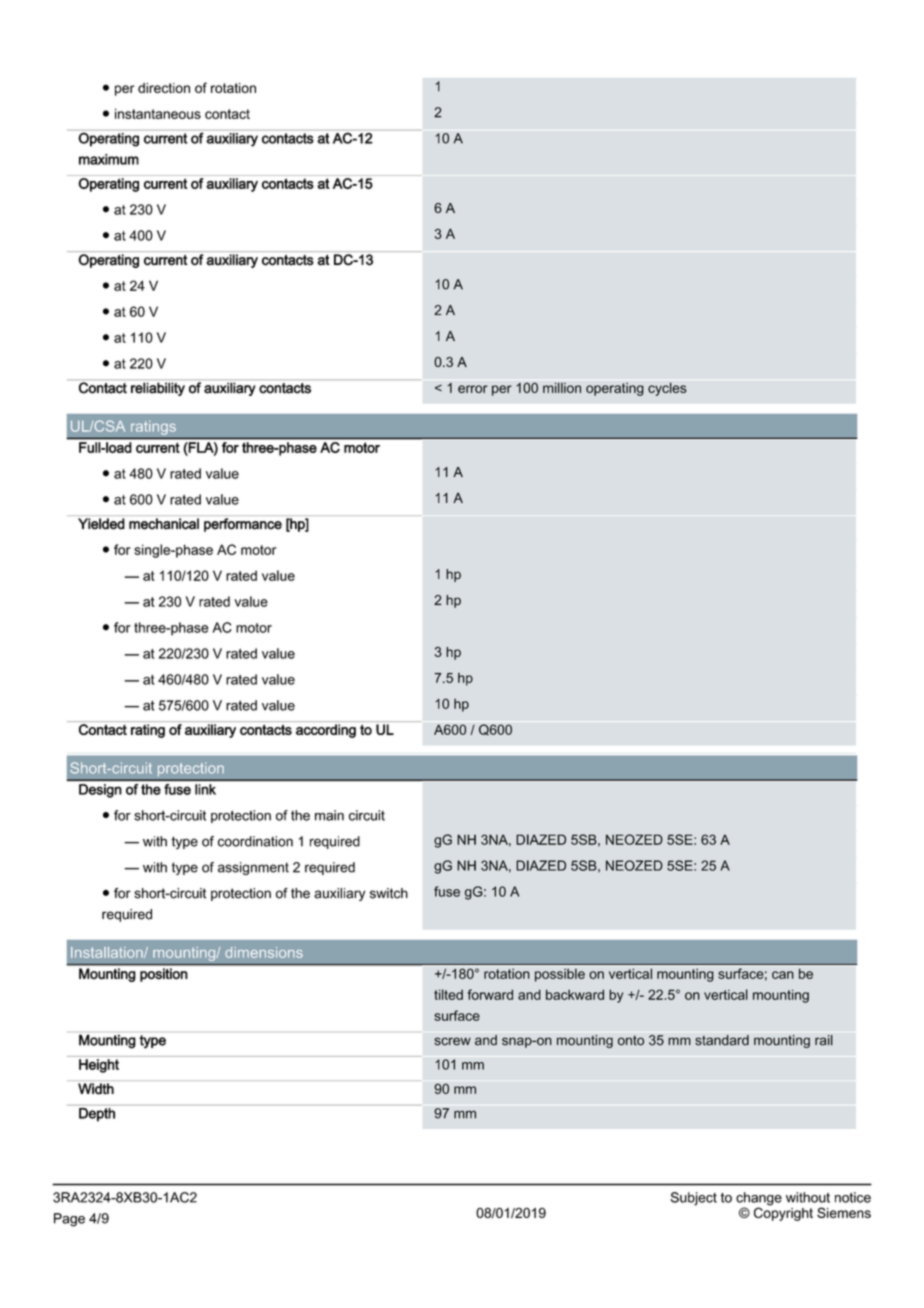 This screenshot has width=924, height=1308. What do you see at coordinates (69, 1220) in the screenshot?
I see `Page` at bounding box center [69, 1220].
